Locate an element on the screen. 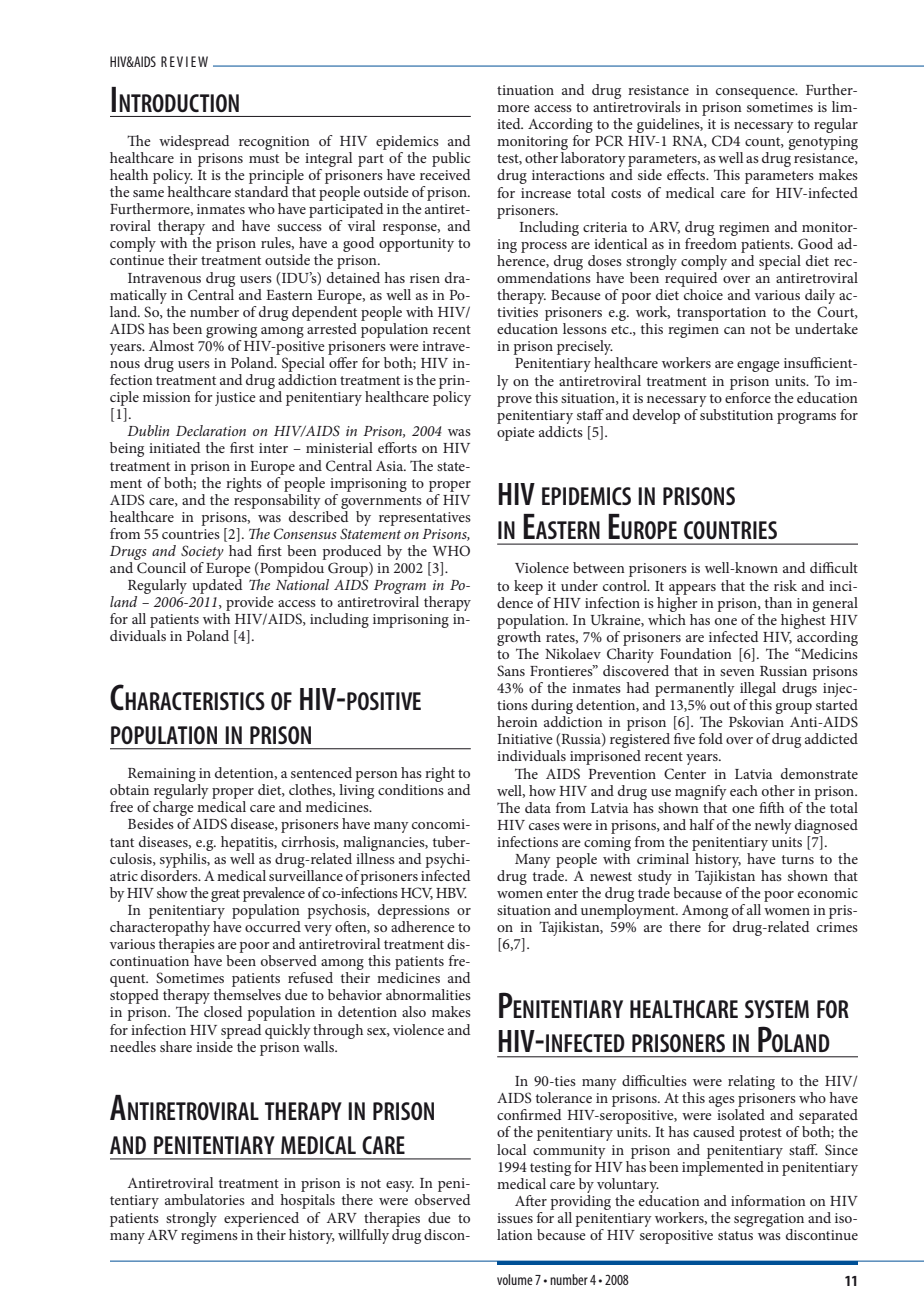 The height and width of the screenshot is (1308, 924). experienced is located at coordinates (261, 1219).
